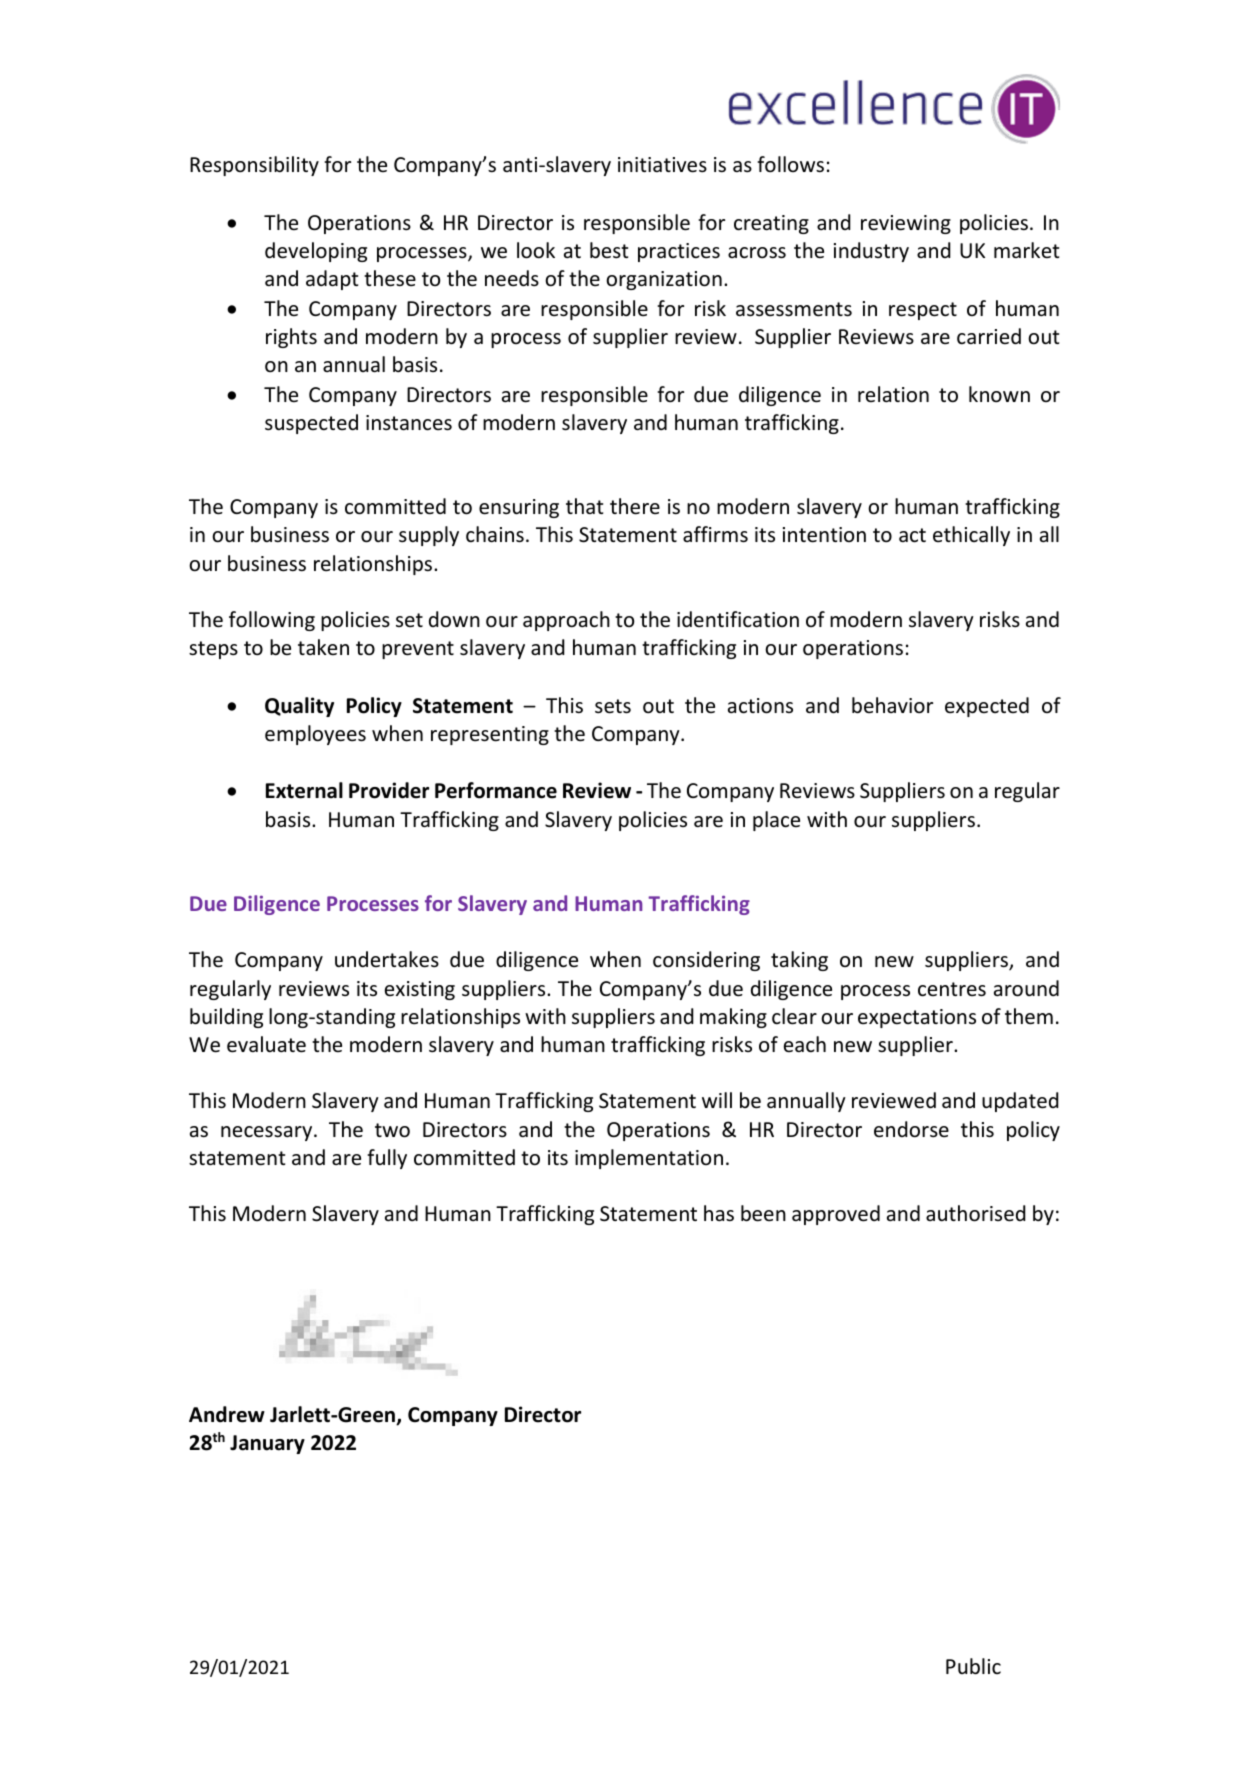  I want to click on industry, so click(871, 252).
